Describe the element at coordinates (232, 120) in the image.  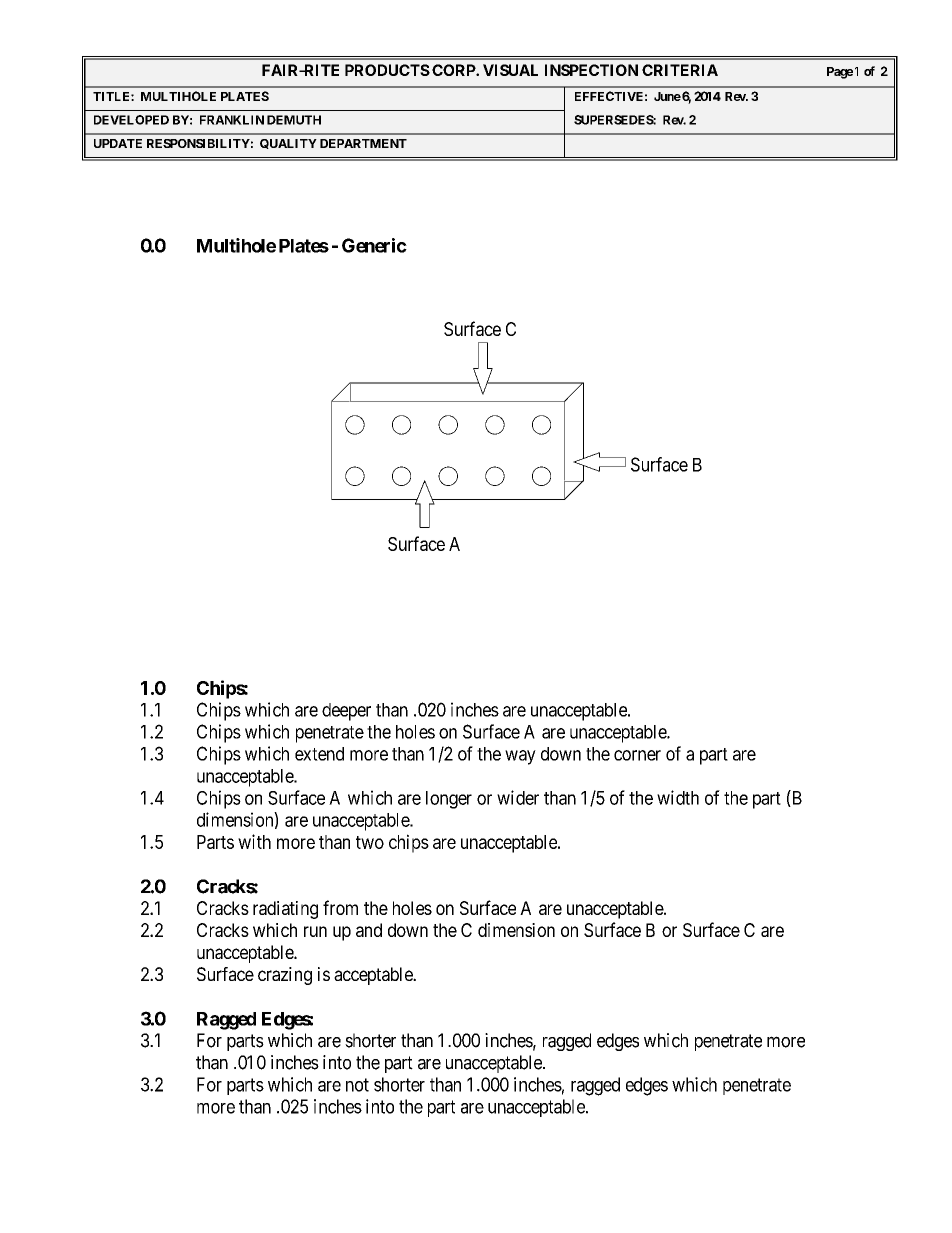
I see `FRANKLIN` at that location.
